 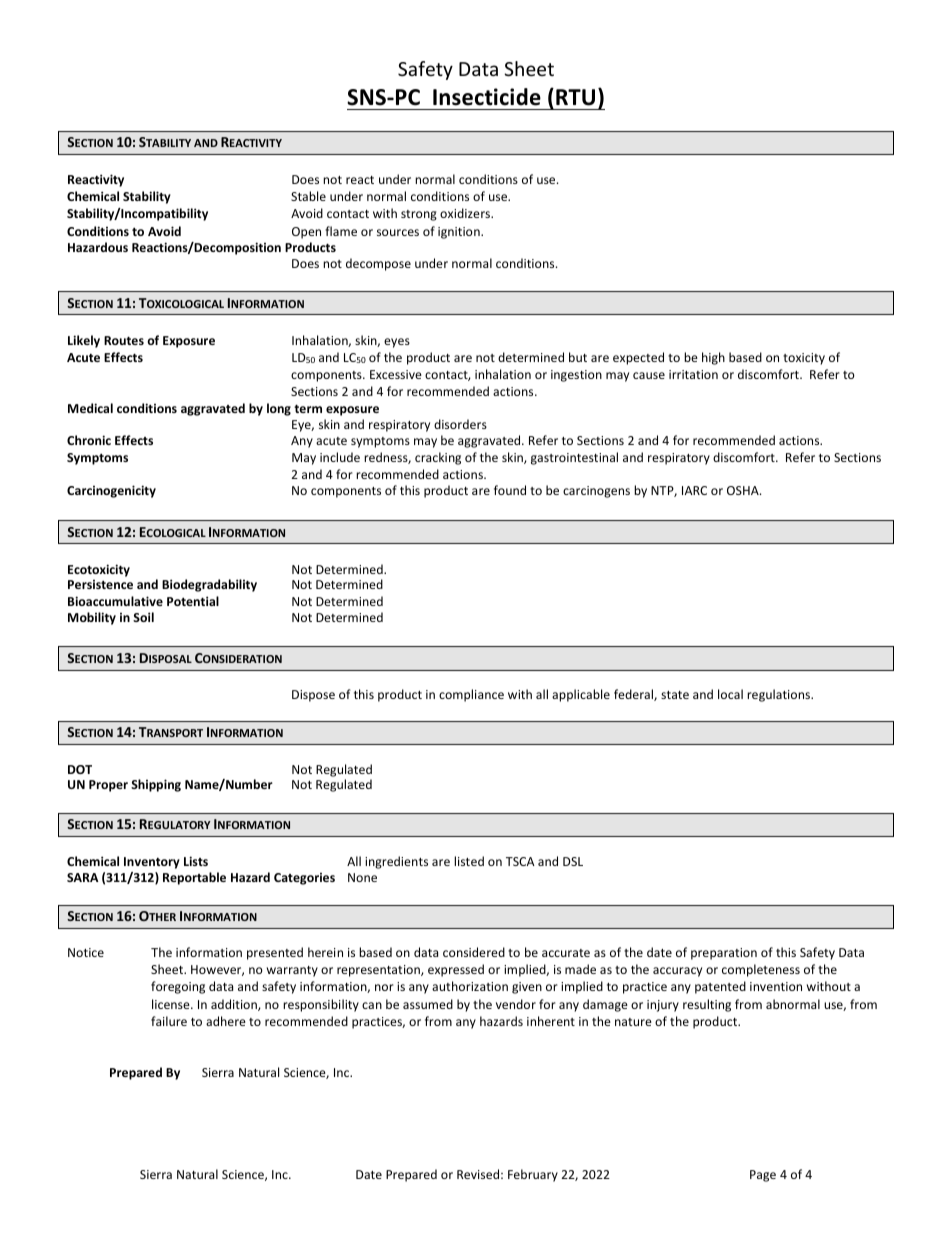 I want to click on Shipping, so click(x=156, y=785).
